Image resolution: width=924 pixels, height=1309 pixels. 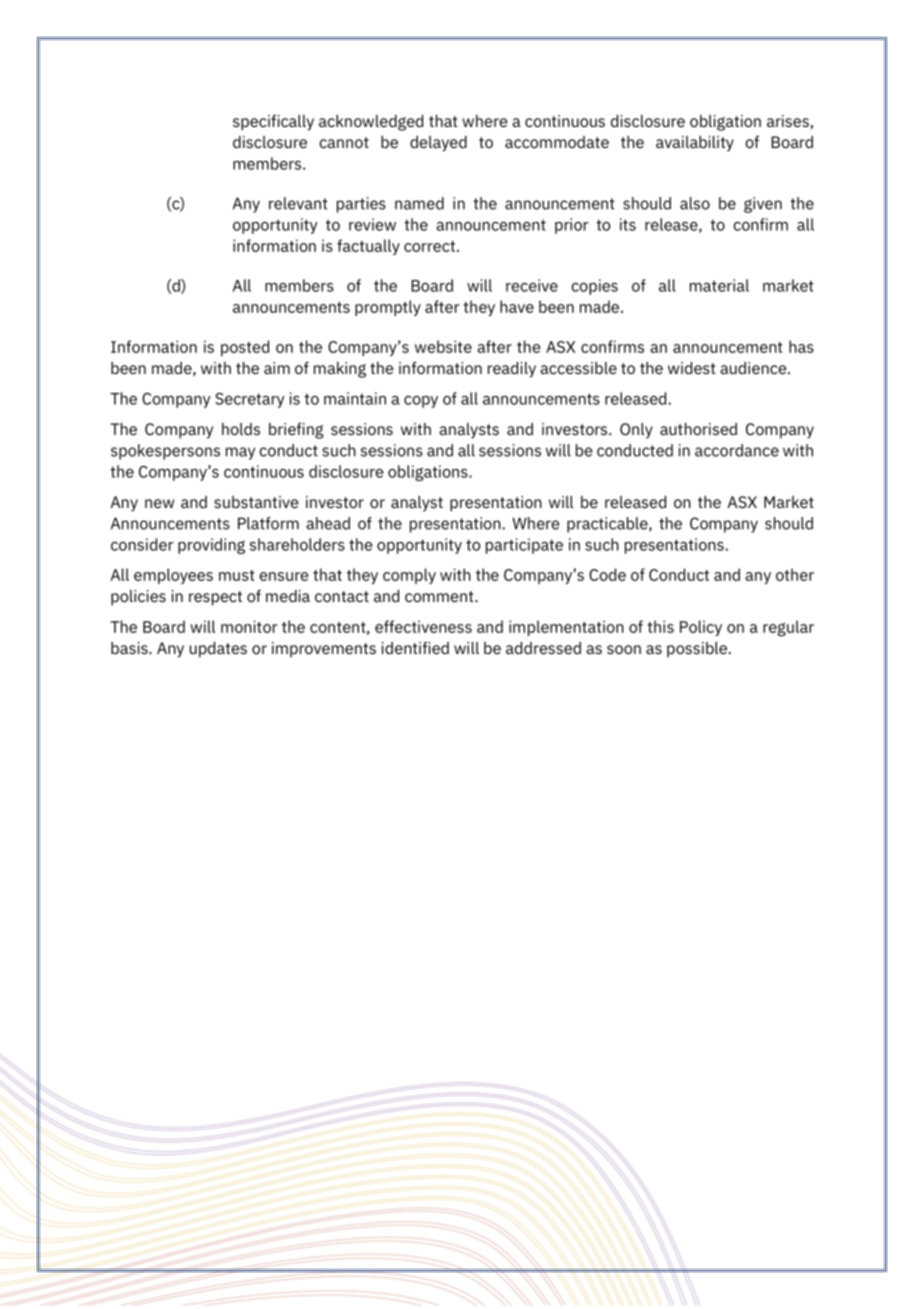 I want to click on effectiveness, so click(x=423, y=626).
